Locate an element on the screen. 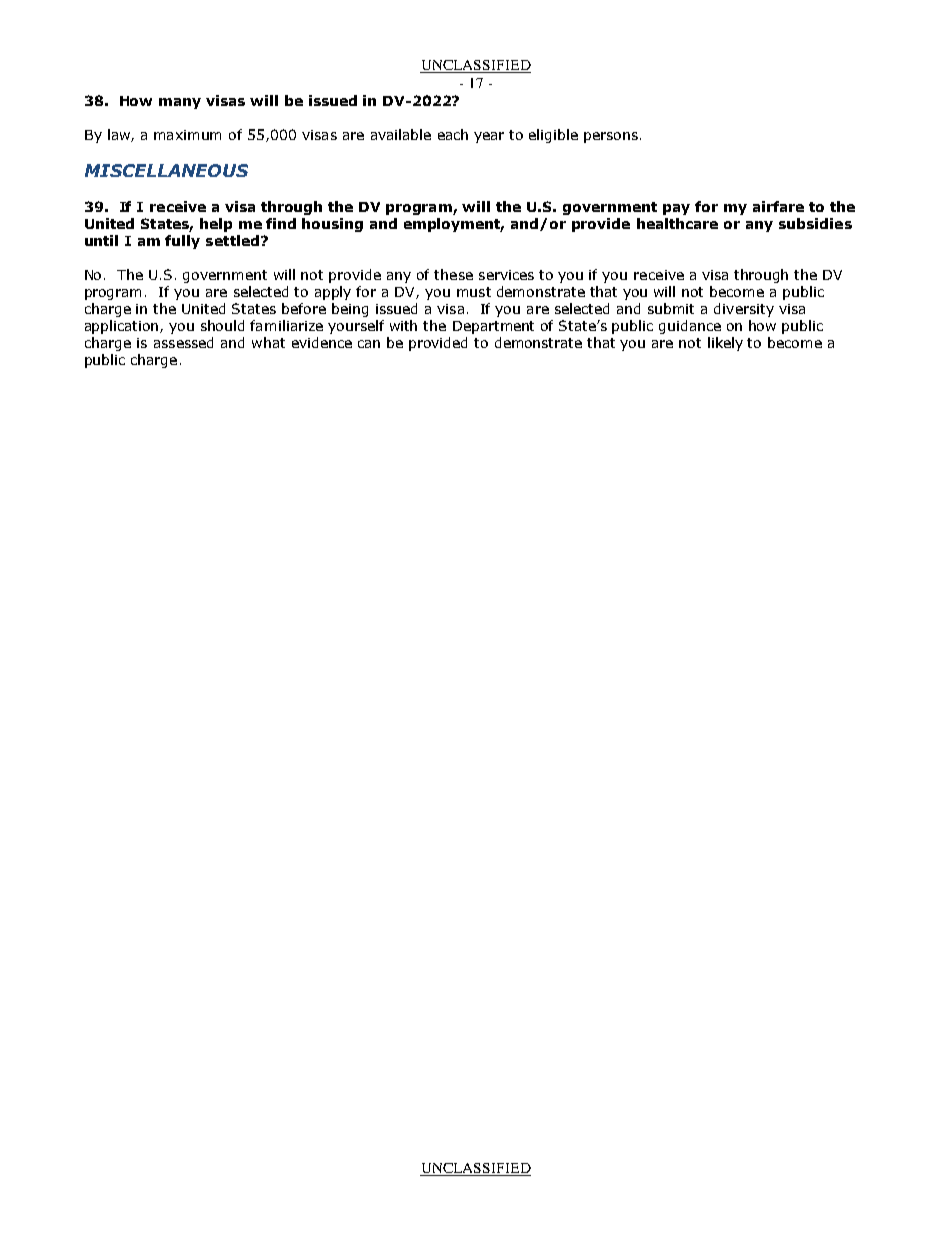 The height and width of the screenshot is (1233, 952). help is located at coordinates (216, 225).
